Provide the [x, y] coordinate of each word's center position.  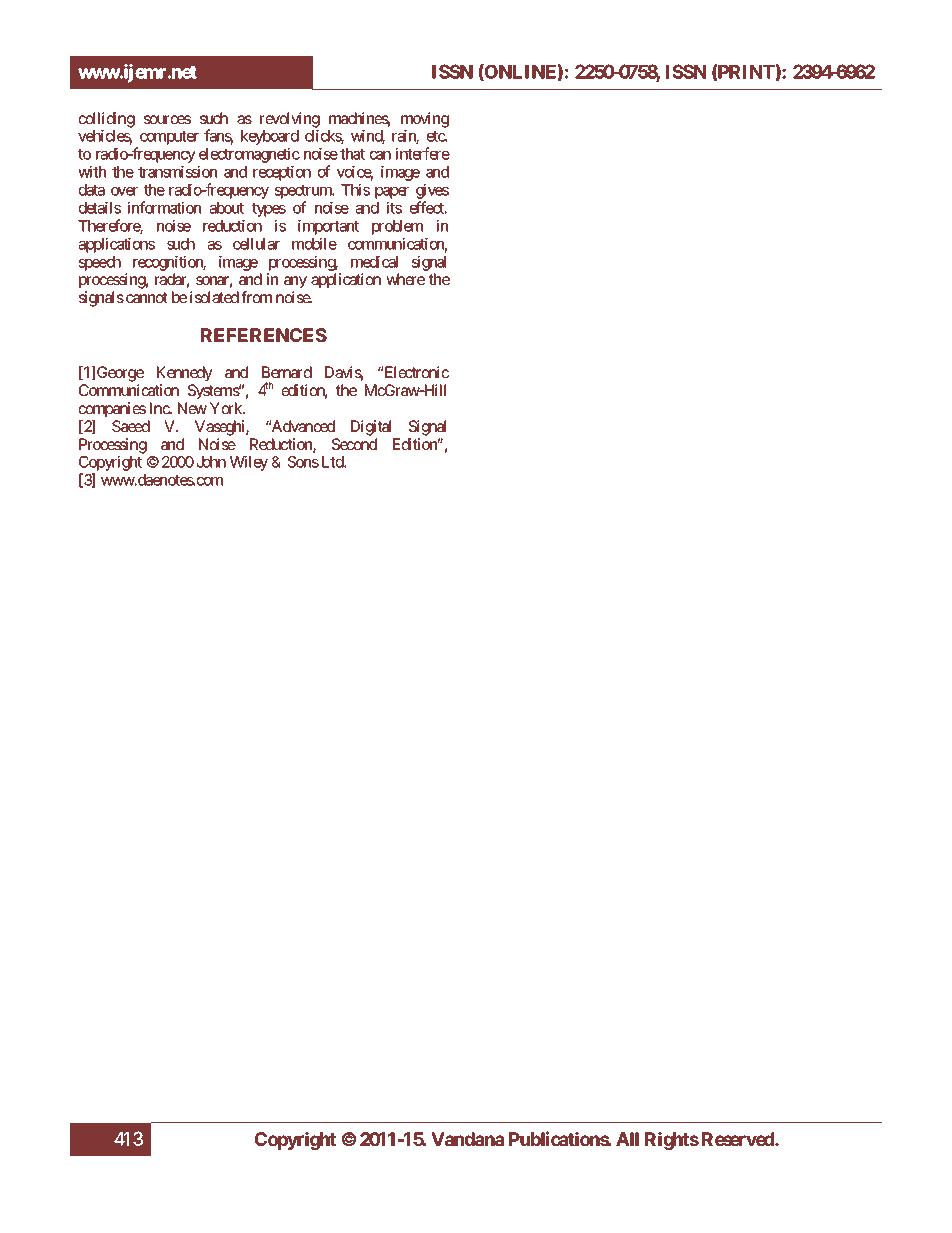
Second [354, 444]
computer [169, 138]
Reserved [739, 1139]
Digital [371, 428]
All [627, 1139]
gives [432, 192]
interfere [423, 153]
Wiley [249, 463]
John [211, 462]
